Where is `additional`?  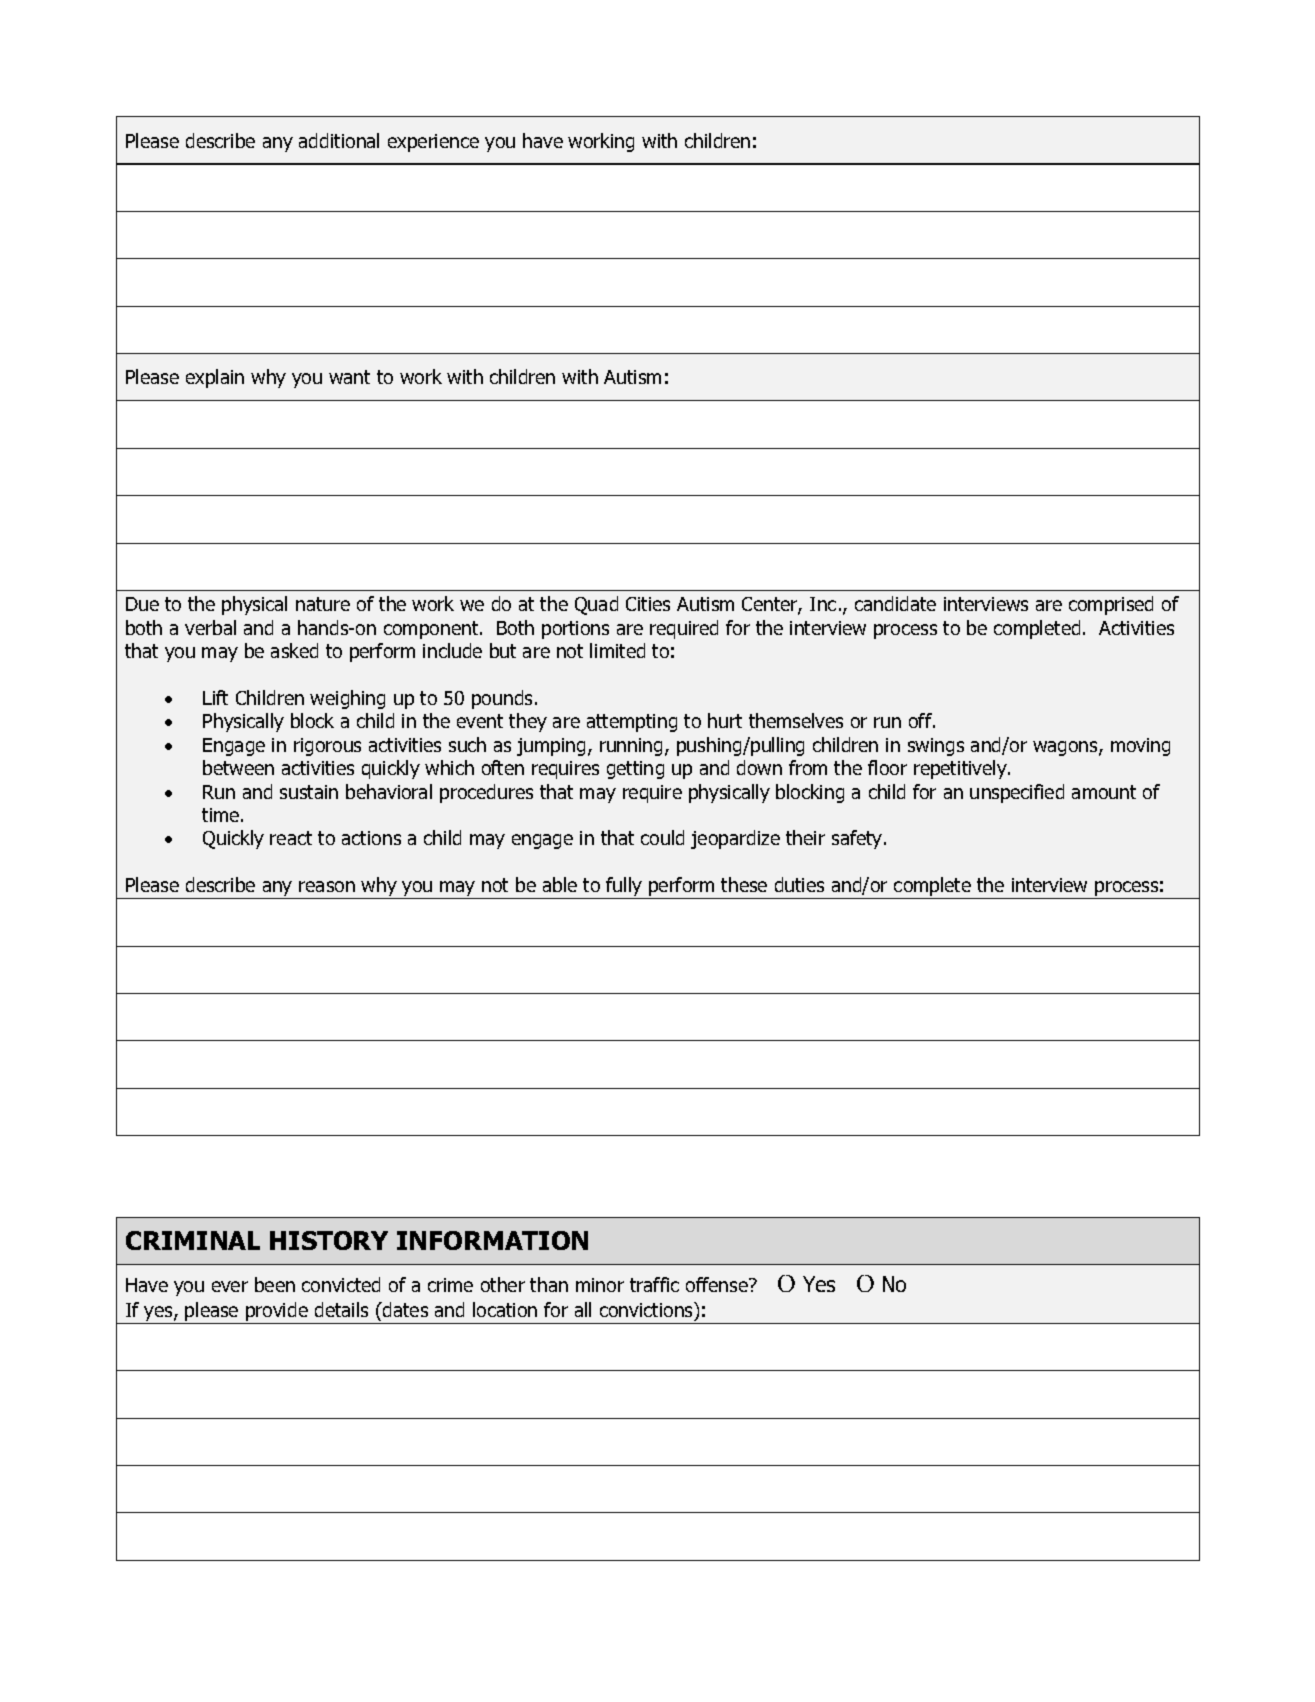
additional is located at coordinates (339, 140).
